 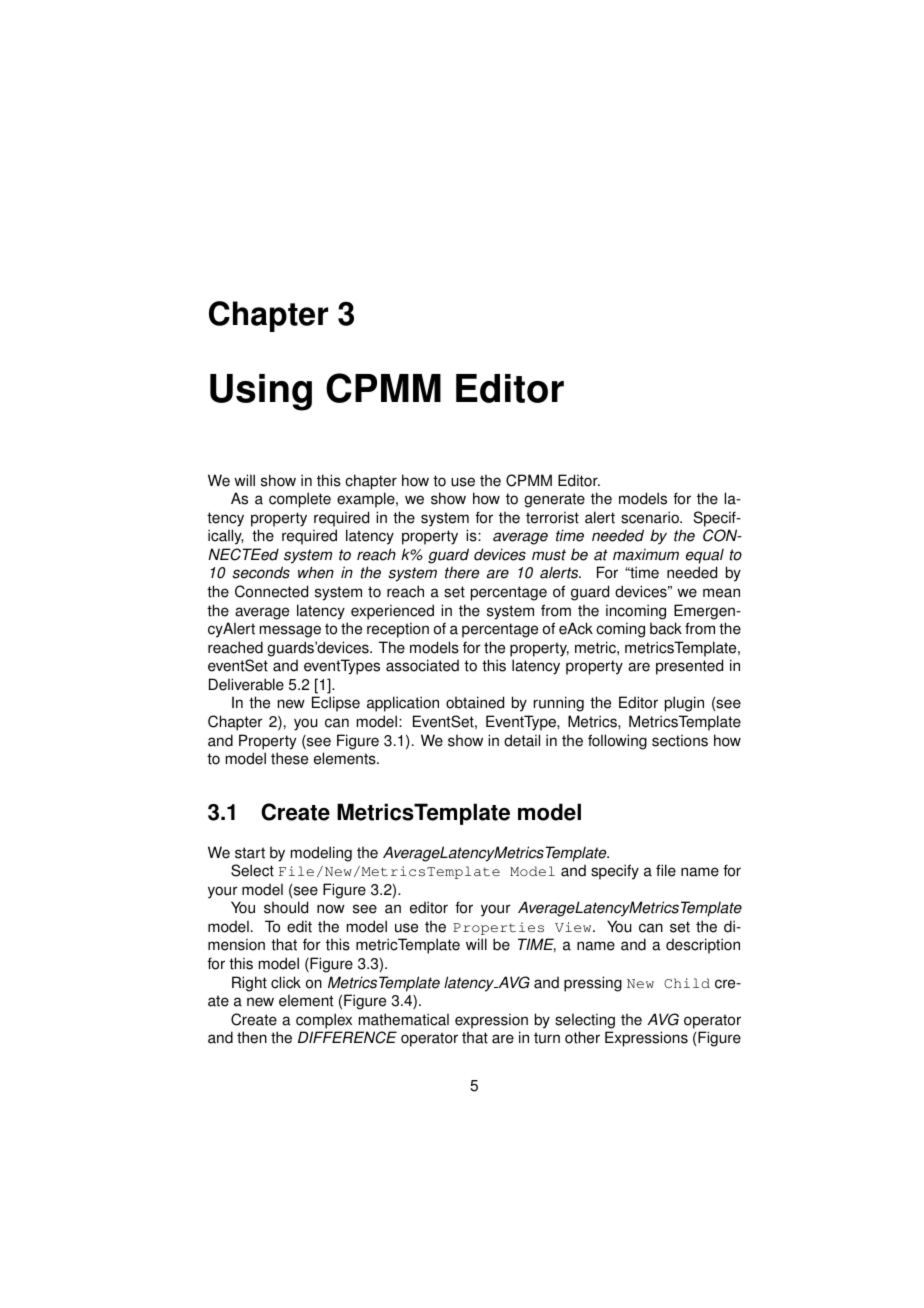 I want to click on scenario, so click(x=651, y=517).
